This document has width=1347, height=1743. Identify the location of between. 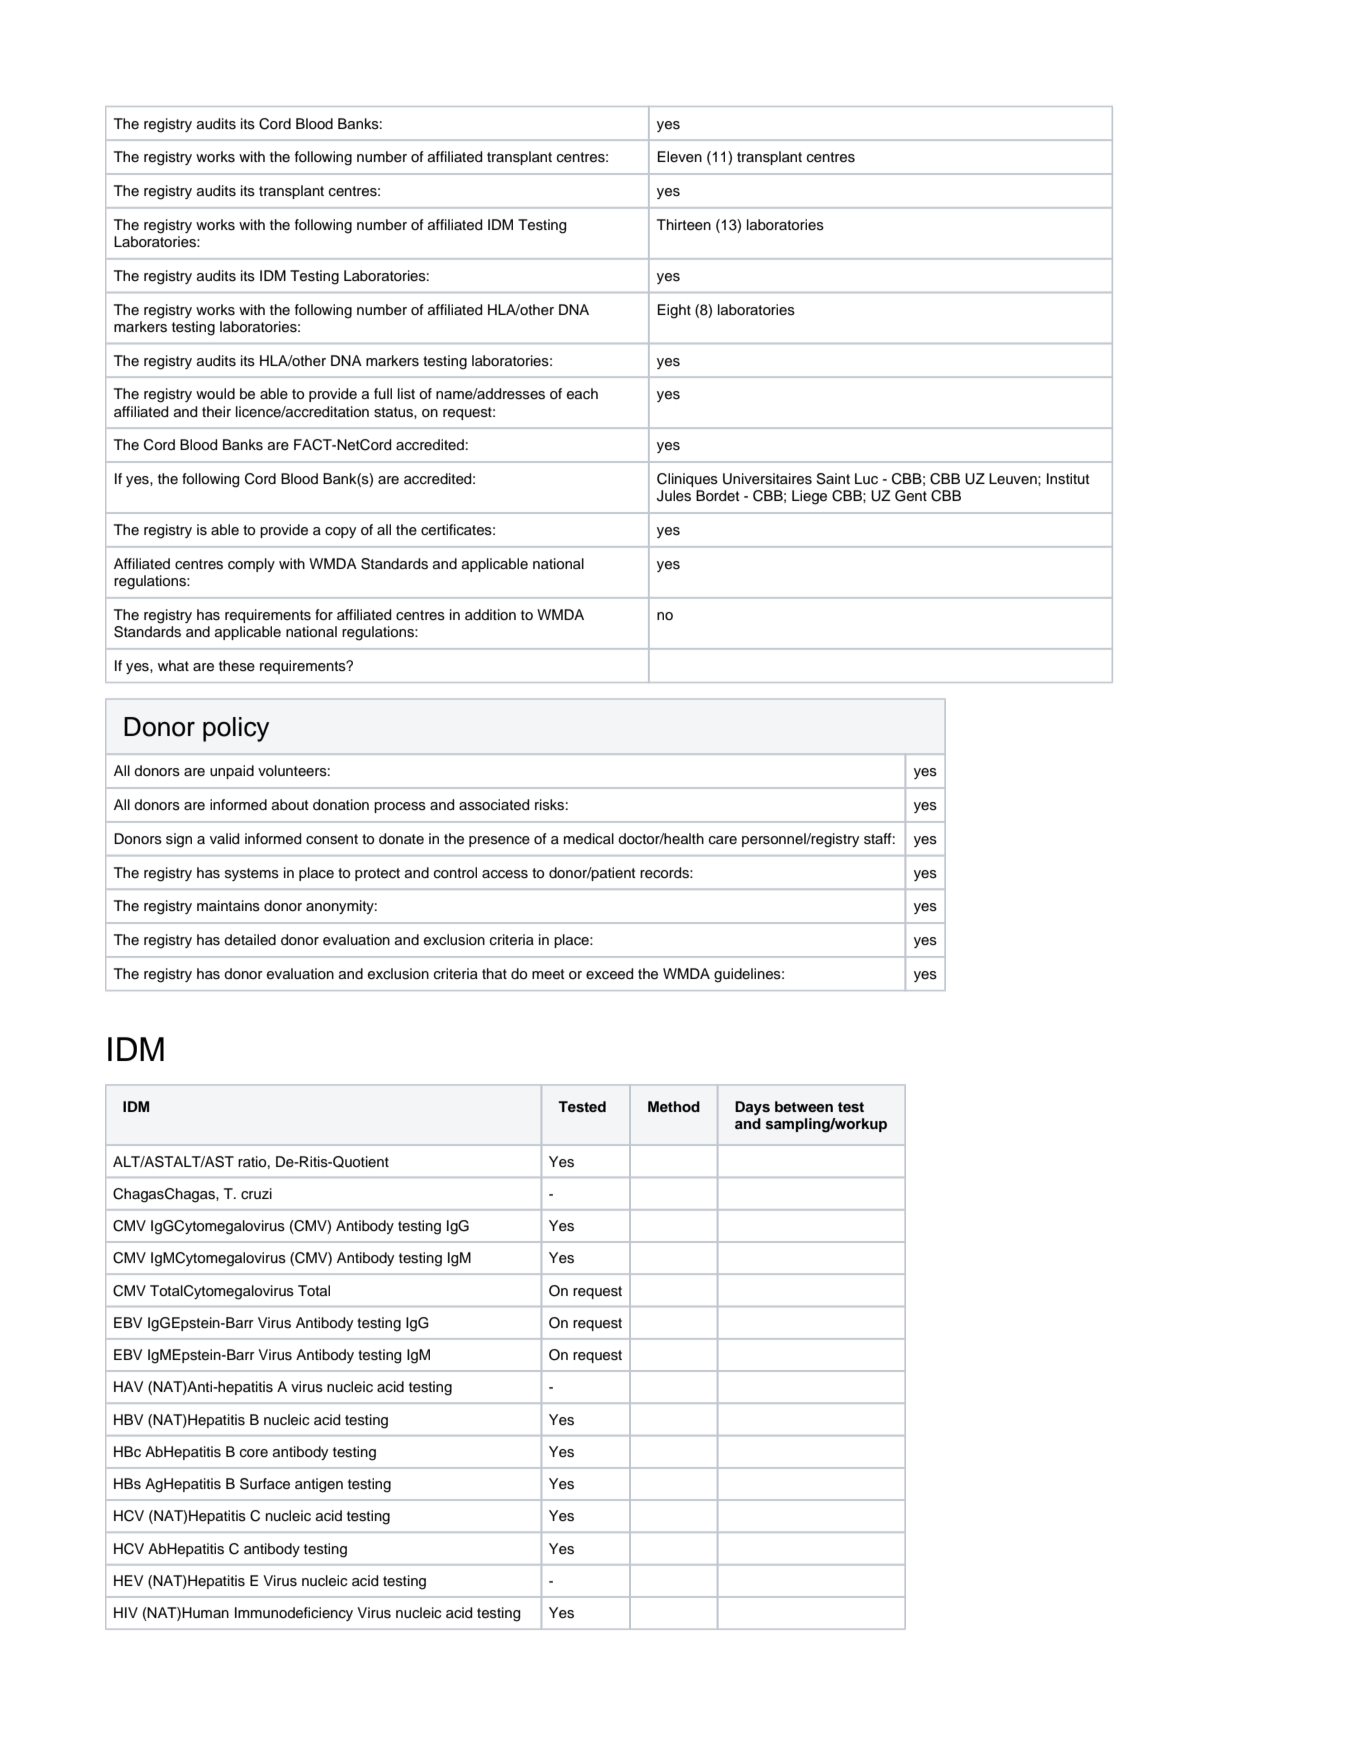
(804, 1106).
